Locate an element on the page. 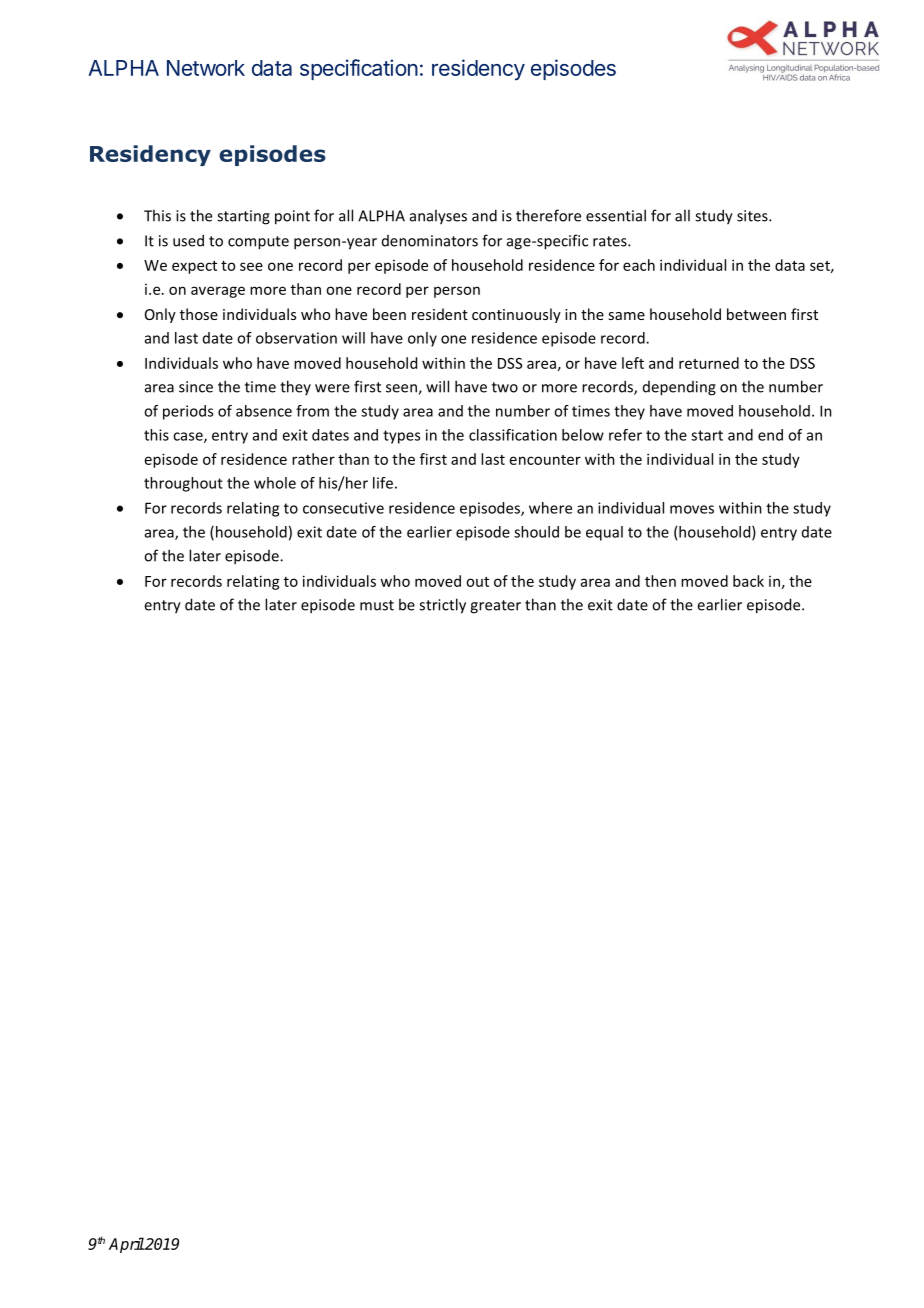 The height and width of the image is (1308, 924). strictly is located at coordinates (442, 606).
